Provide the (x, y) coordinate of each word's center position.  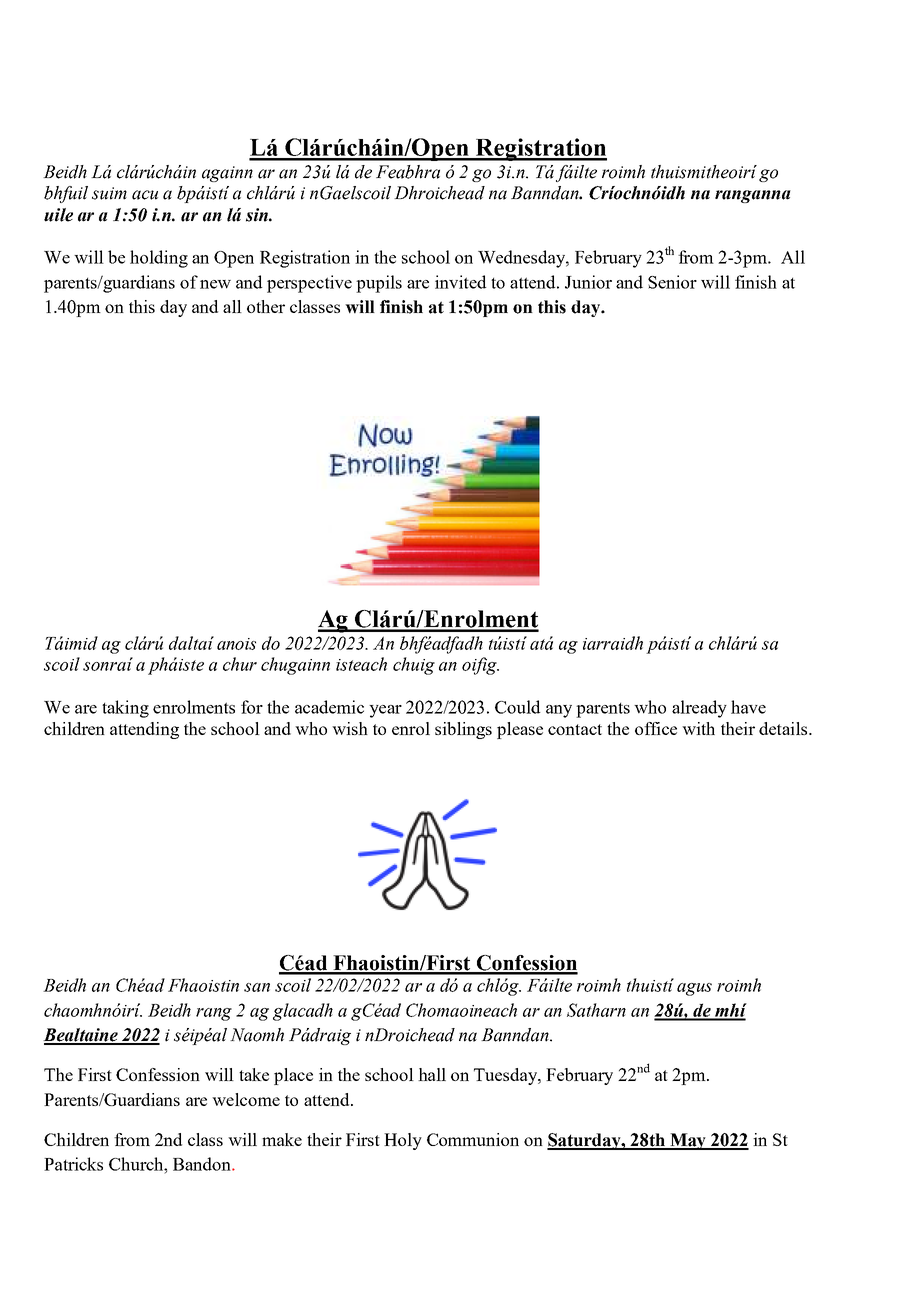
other (266, 306)
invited (460, 282)
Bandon (203, 1164)
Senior (672, 282)
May (688, 1141)
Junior (588, 282)
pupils (379, 284)
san (257, 987)
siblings (463, 730)
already (699, 709)
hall (432, 1074)
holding (159, 259)
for (252, 707)
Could (517, 707)
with (698, 728)
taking (125, 709)
